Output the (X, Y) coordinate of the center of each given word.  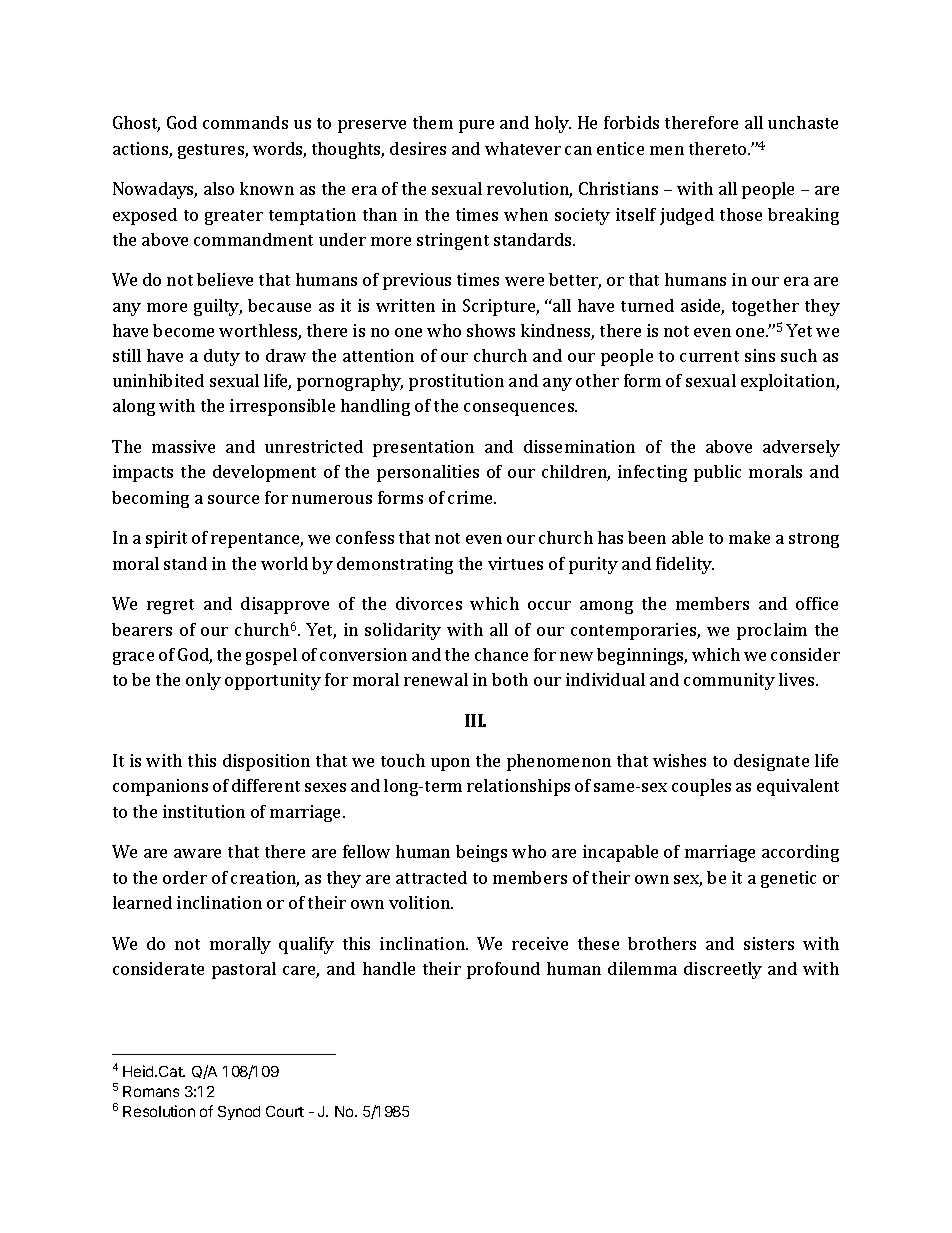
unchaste (803, 122)
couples (701, 787)
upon (450, 764)
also (219, 188)
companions (160, 787)
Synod (239, 1113)
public (717, 473)
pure (476, 126)
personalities (428, 473)
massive (183, 446)
